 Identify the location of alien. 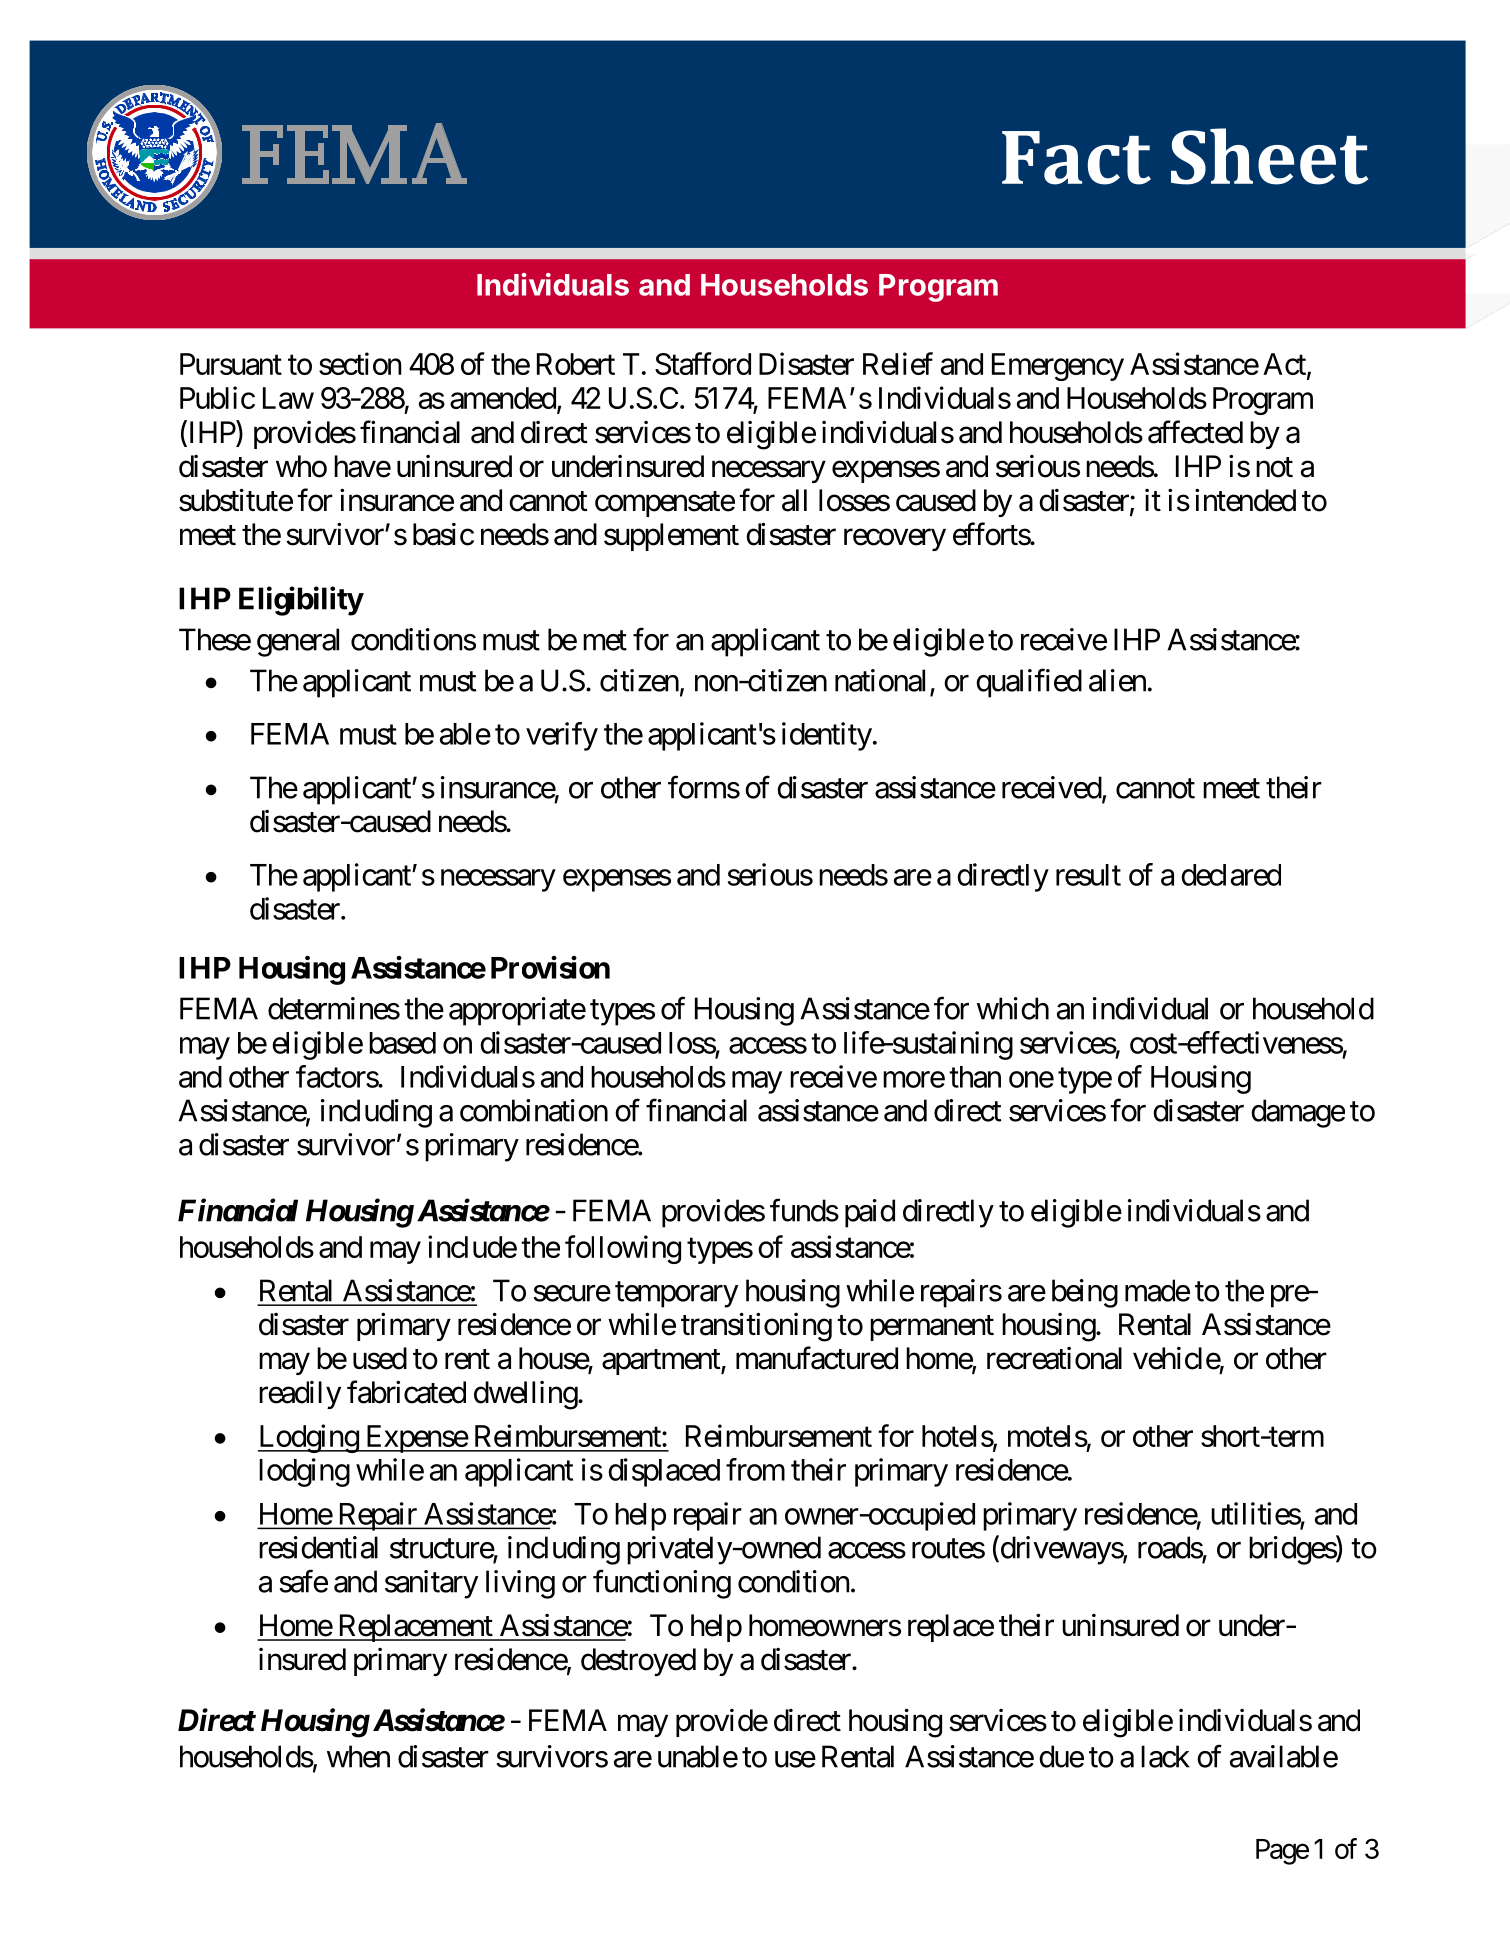
(1117, 680).
